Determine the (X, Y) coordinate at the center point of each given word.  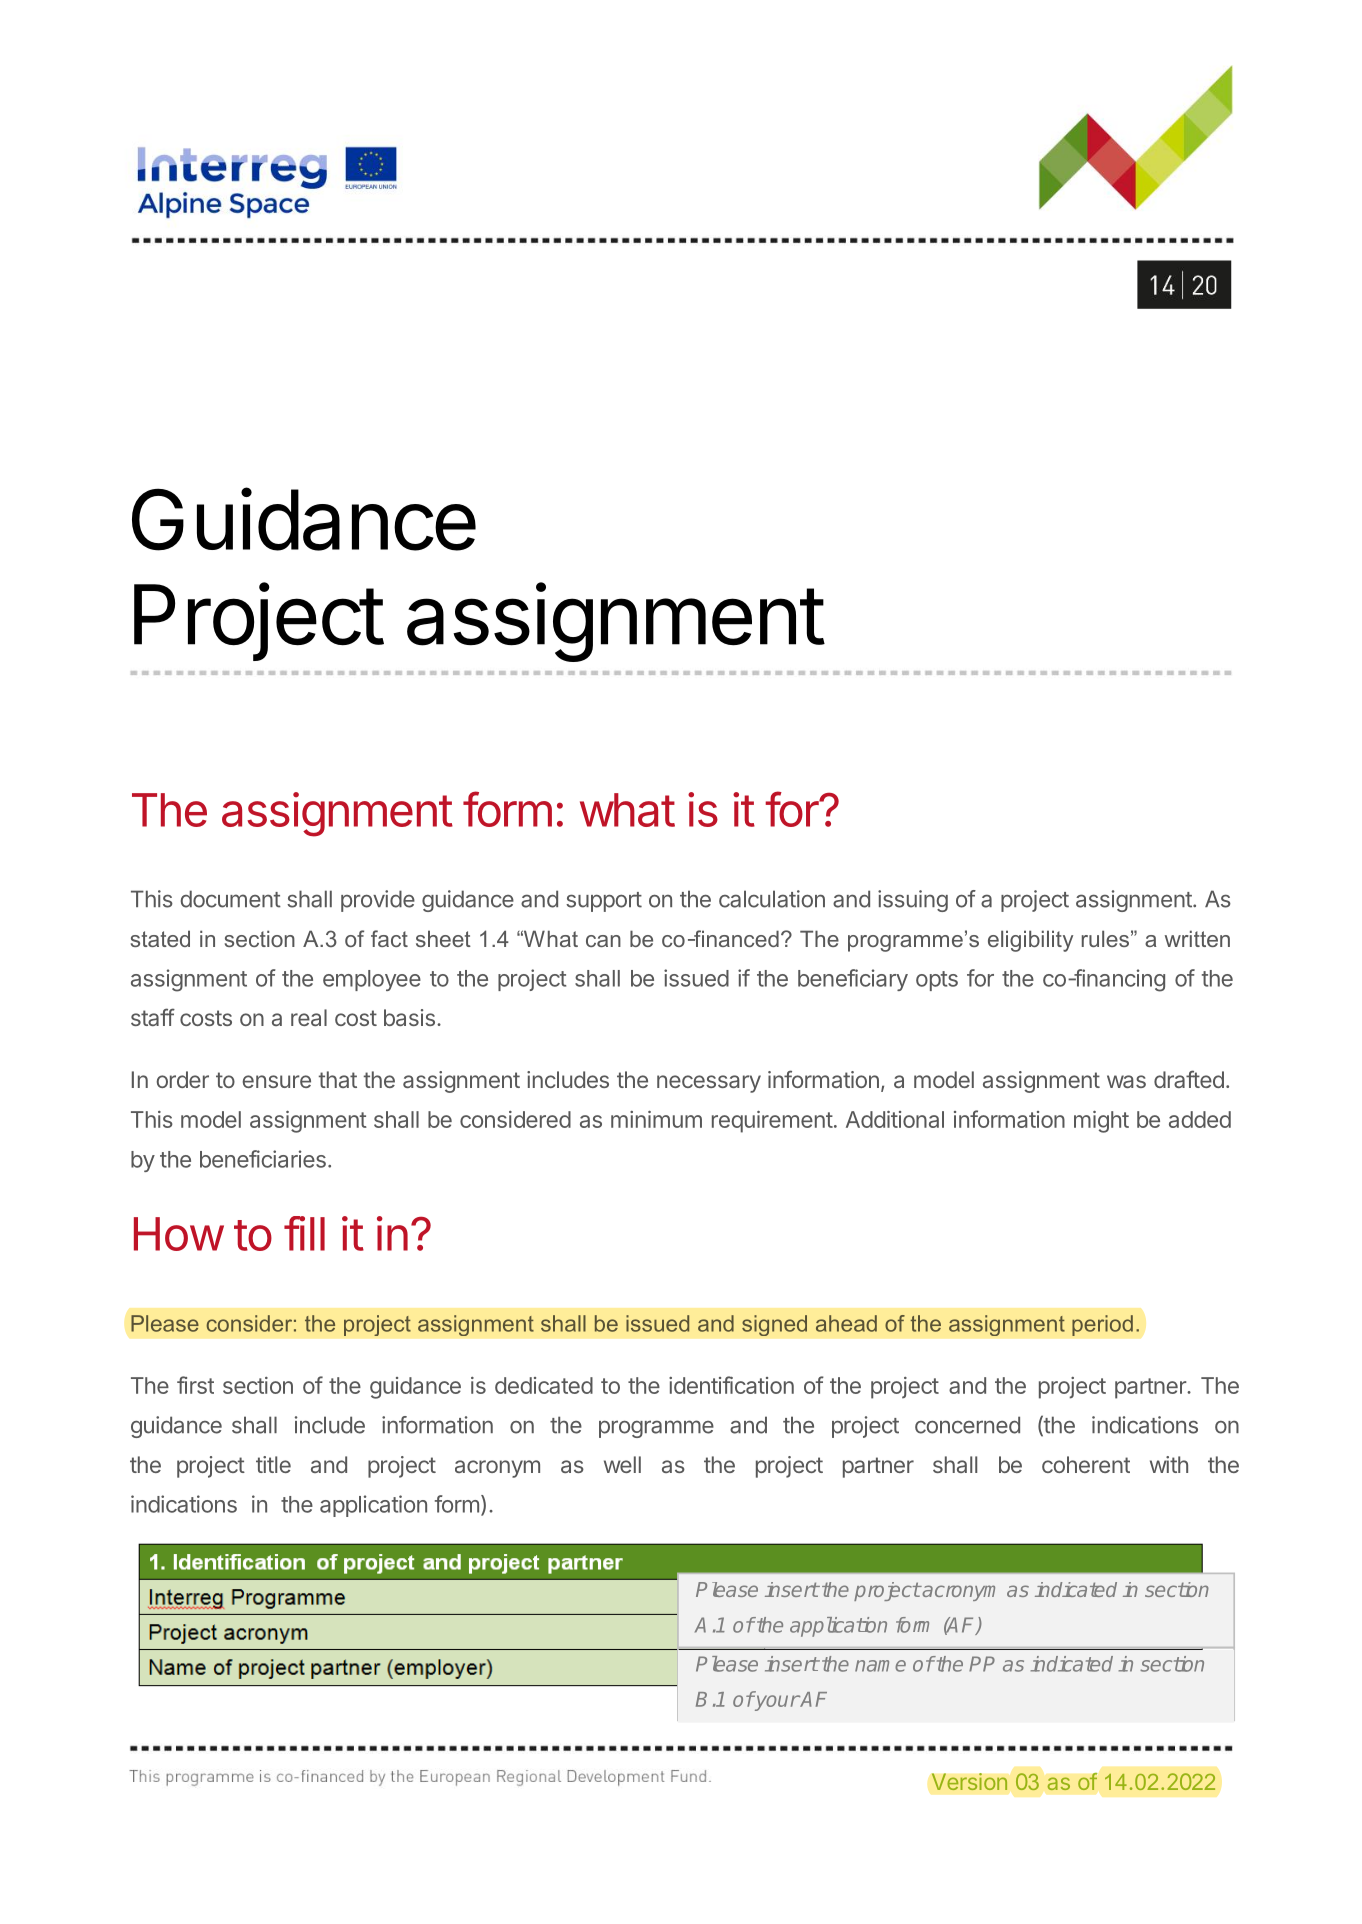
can (603, 941)
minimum (656, 1119)
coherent (1086, 1464)
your (776, 1703)
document (231, 899)
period (1102, 1325)
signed (774, 1325)
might (1101, 1122)
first (195, 1385)
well (622, 1464)
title (273, 1464)
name (880, 1666)
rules (1105, 938)
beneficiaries (263, 1159)
